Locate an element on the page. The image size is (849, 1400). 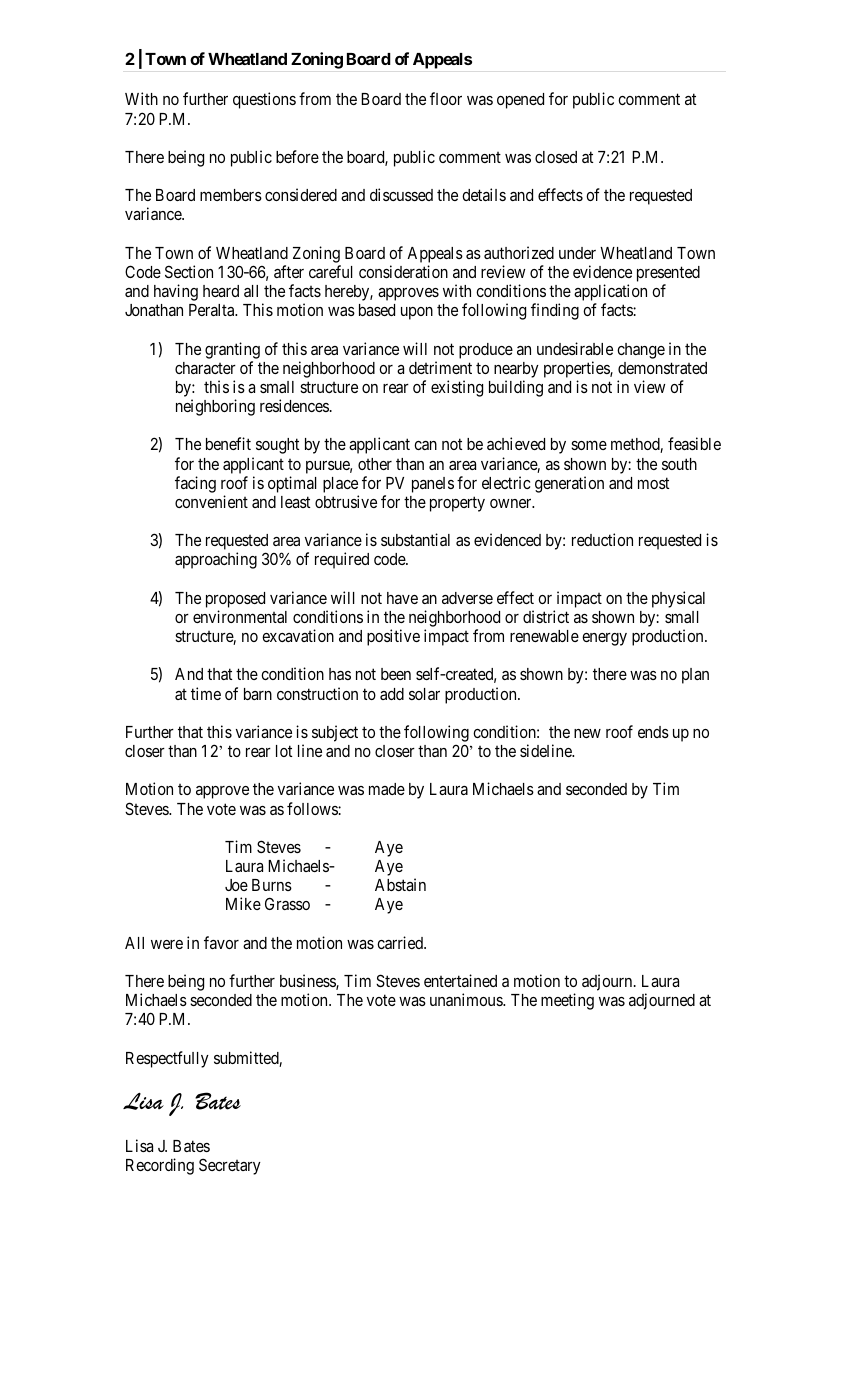
meeting is located at coordinates (567, 1001).
